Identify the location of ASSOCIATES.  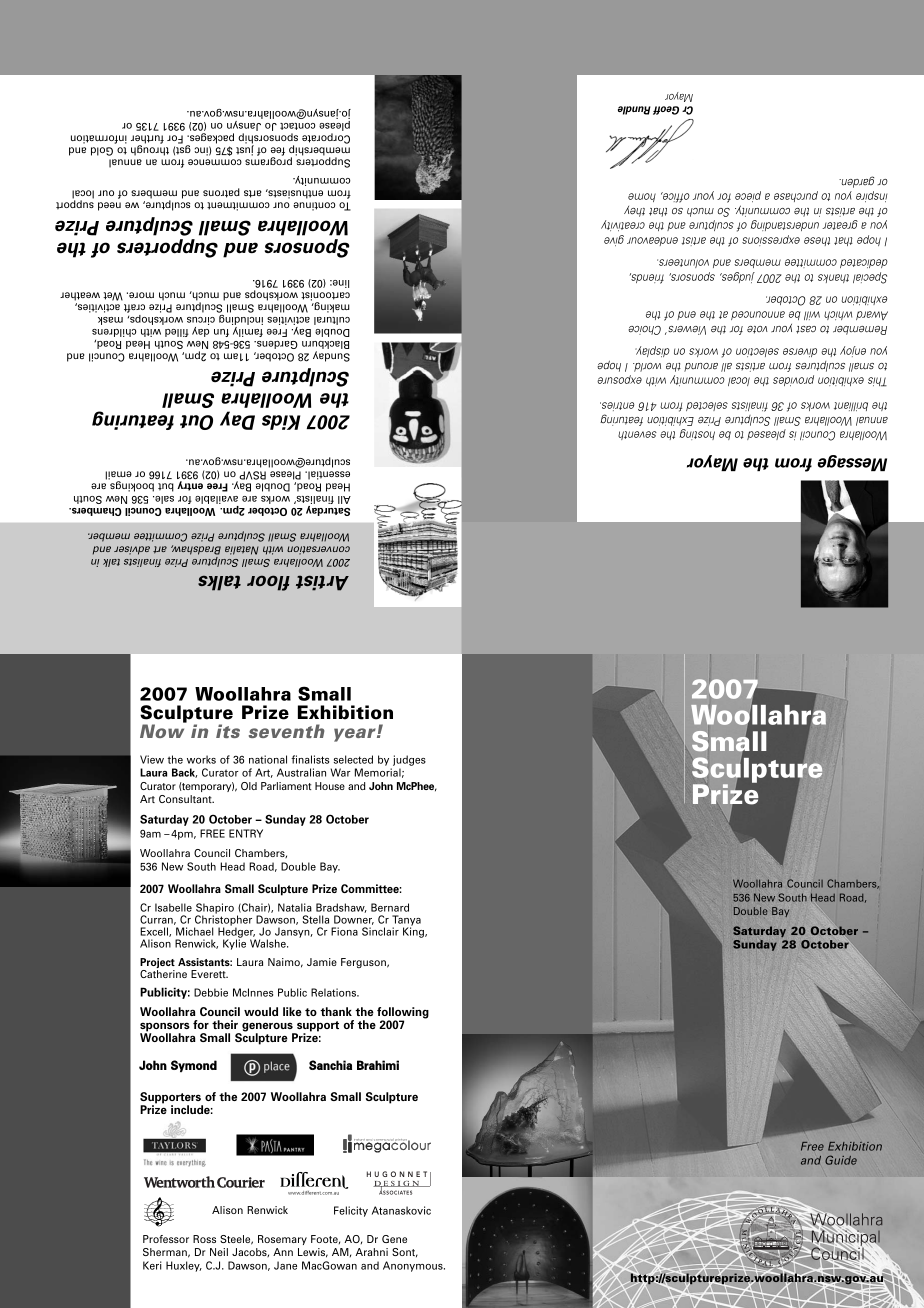
(395, 1192).
